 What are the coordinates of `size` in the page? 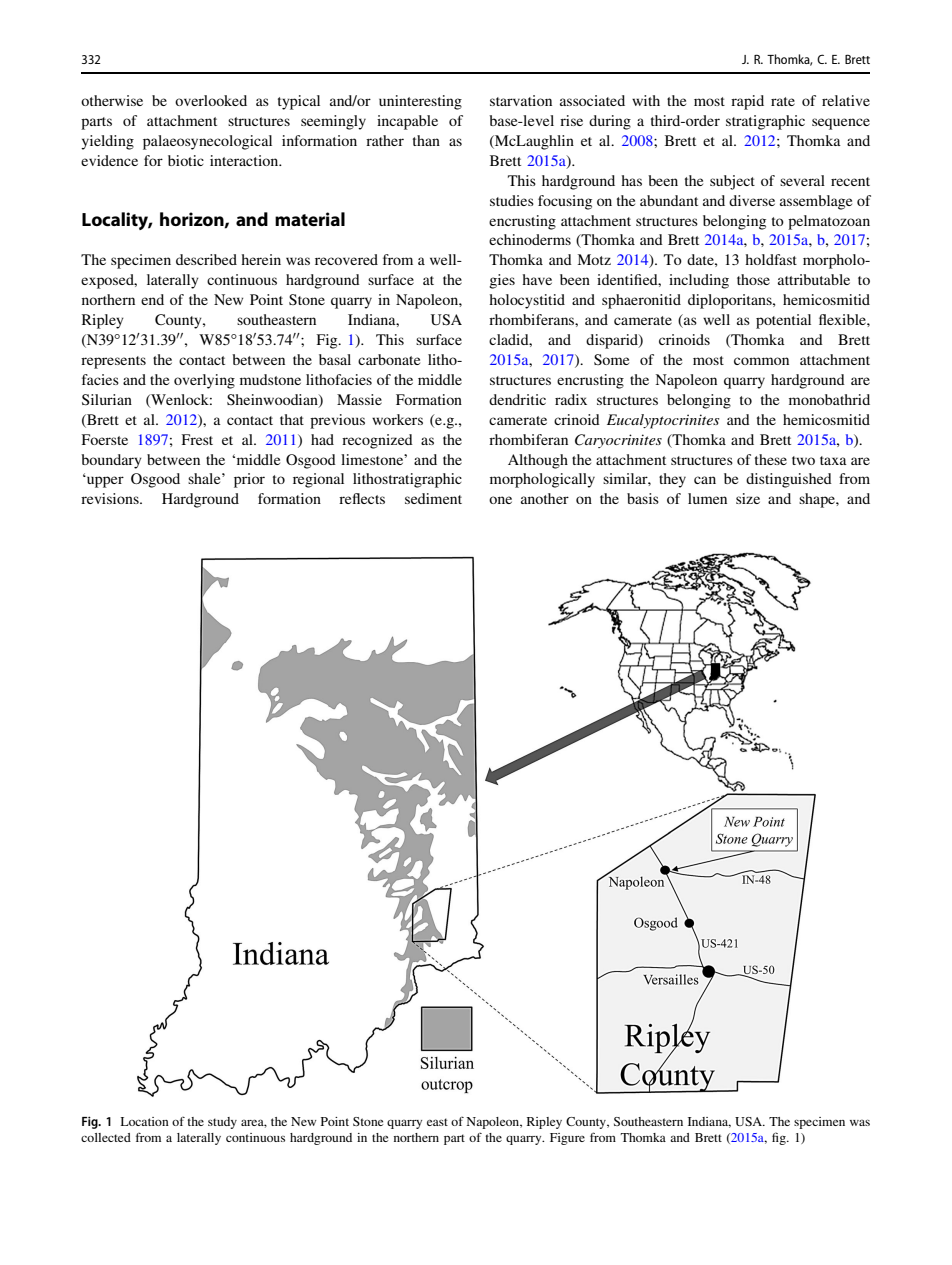 It's located at (748, 498).
